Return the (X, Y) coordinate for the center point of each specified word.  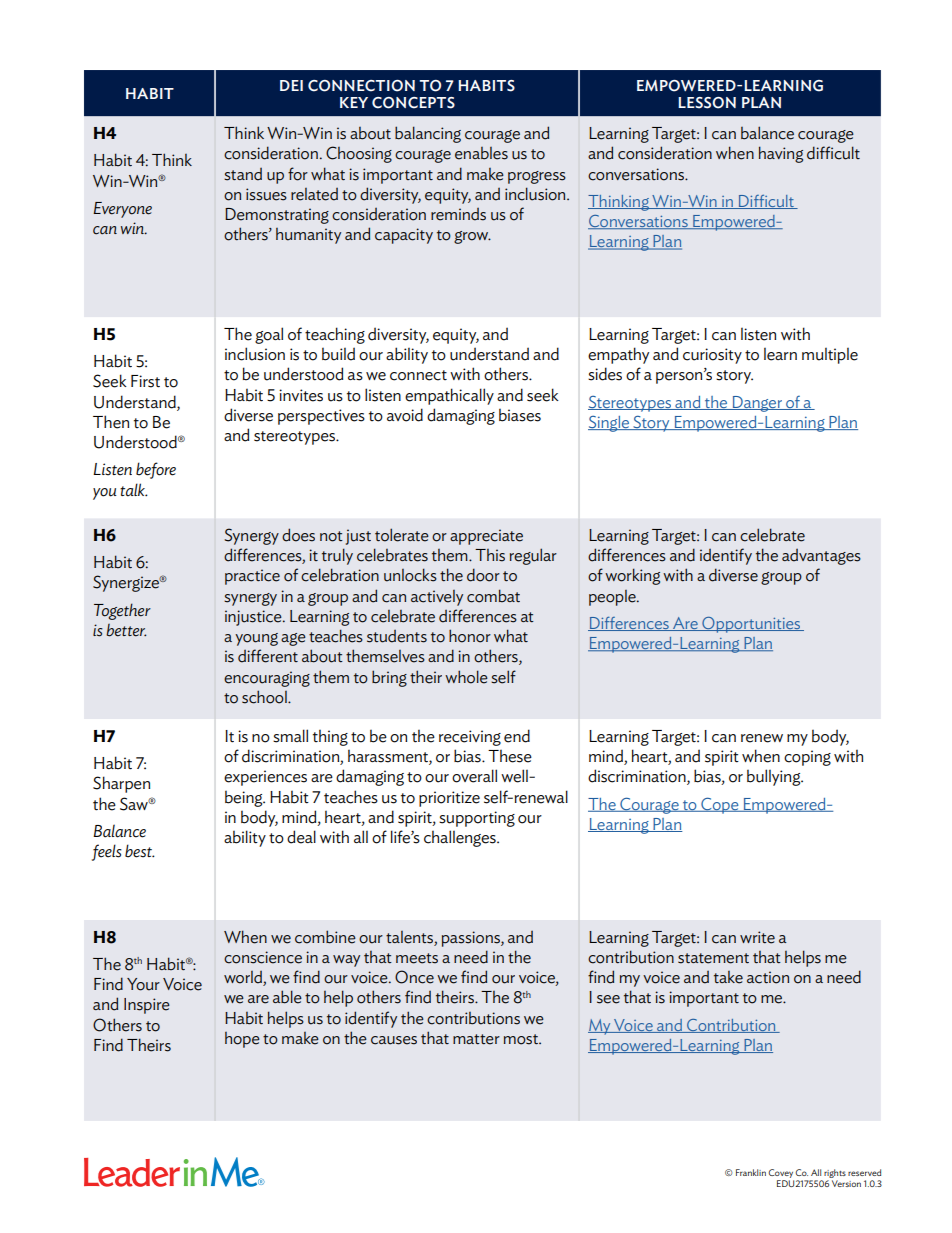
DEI (291, 85)
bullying (775, 777)
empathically (449, 396)
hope (242, 1040)
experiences (265, 778)
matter (476, 1039)
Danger (757, 404)
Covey (780, 1173)
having (781, 154)
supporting (477, 819)
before (156, 470)
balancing (428, 134)
